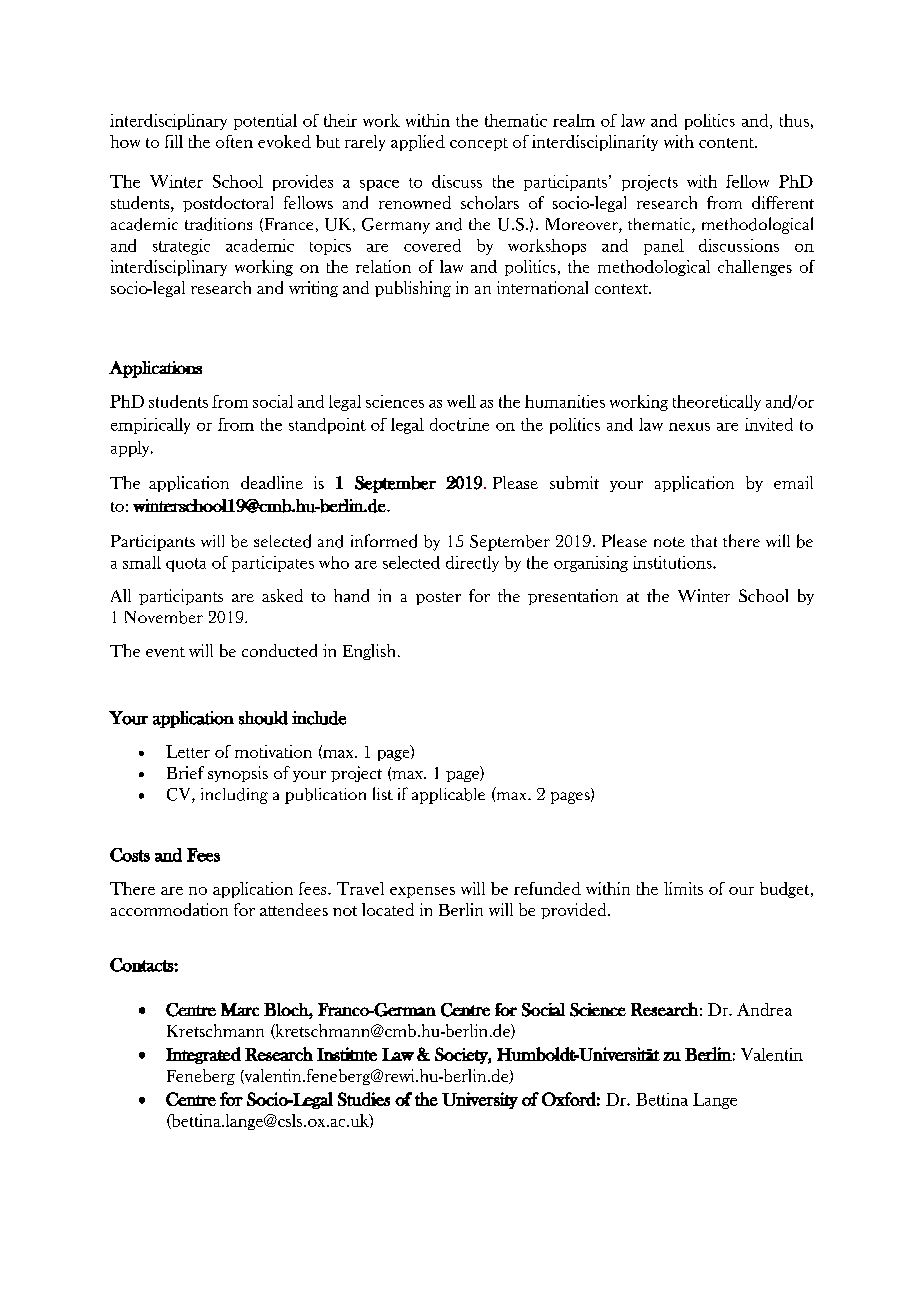  I want to click on empirically, so click(150, 426).
